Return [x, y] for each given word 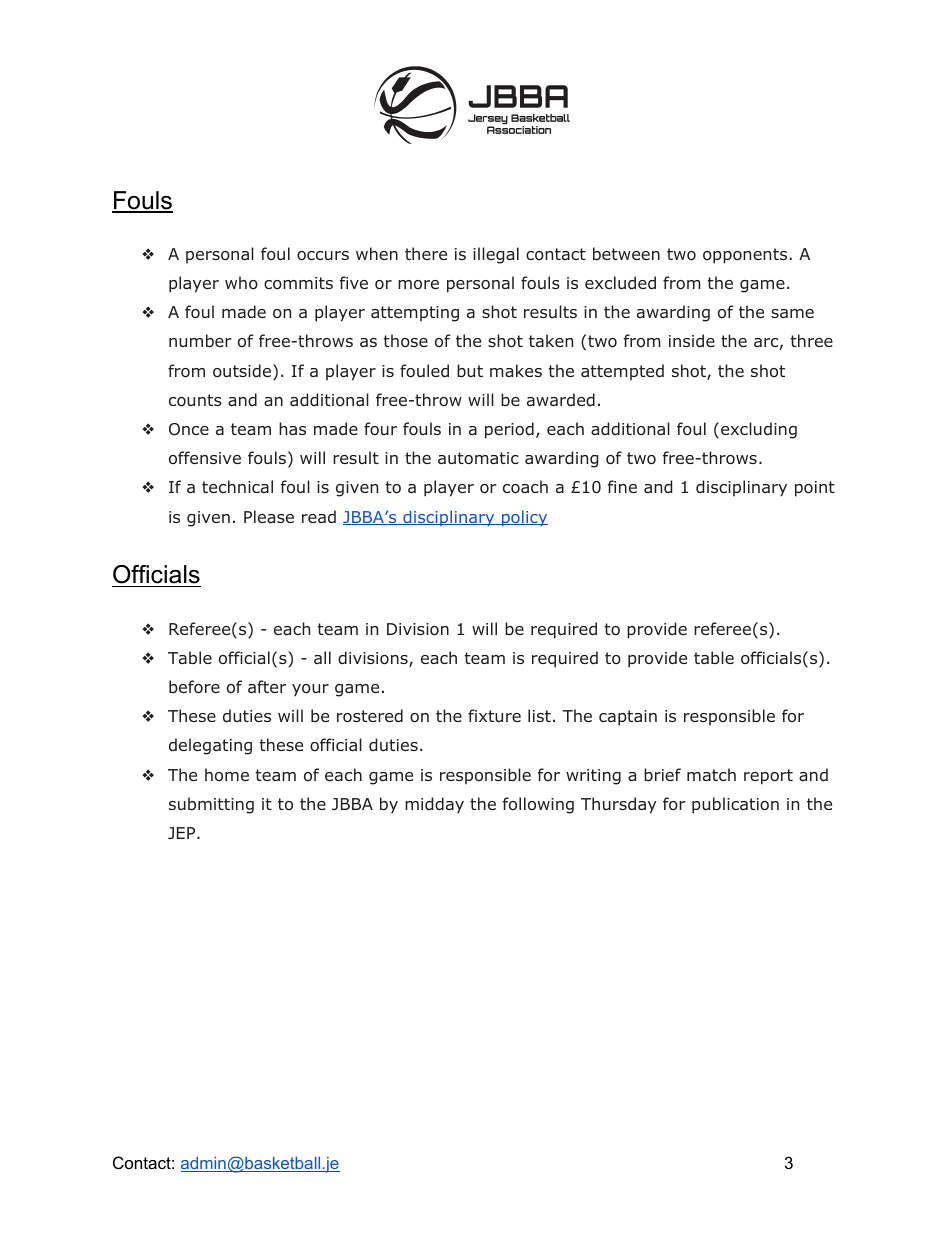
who [241, 283]
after [267, 686]
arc [766, 342]
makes [516, 371]
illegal [496, 255]
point [815, 489]
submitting [211, 805]
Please [269, 517]
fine [622, 486]
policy [523, 518]
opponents [745, 256]
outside [242, 371]
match [711, 774]
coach [525, 487]
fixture [494, 715]
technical [237, 486]
